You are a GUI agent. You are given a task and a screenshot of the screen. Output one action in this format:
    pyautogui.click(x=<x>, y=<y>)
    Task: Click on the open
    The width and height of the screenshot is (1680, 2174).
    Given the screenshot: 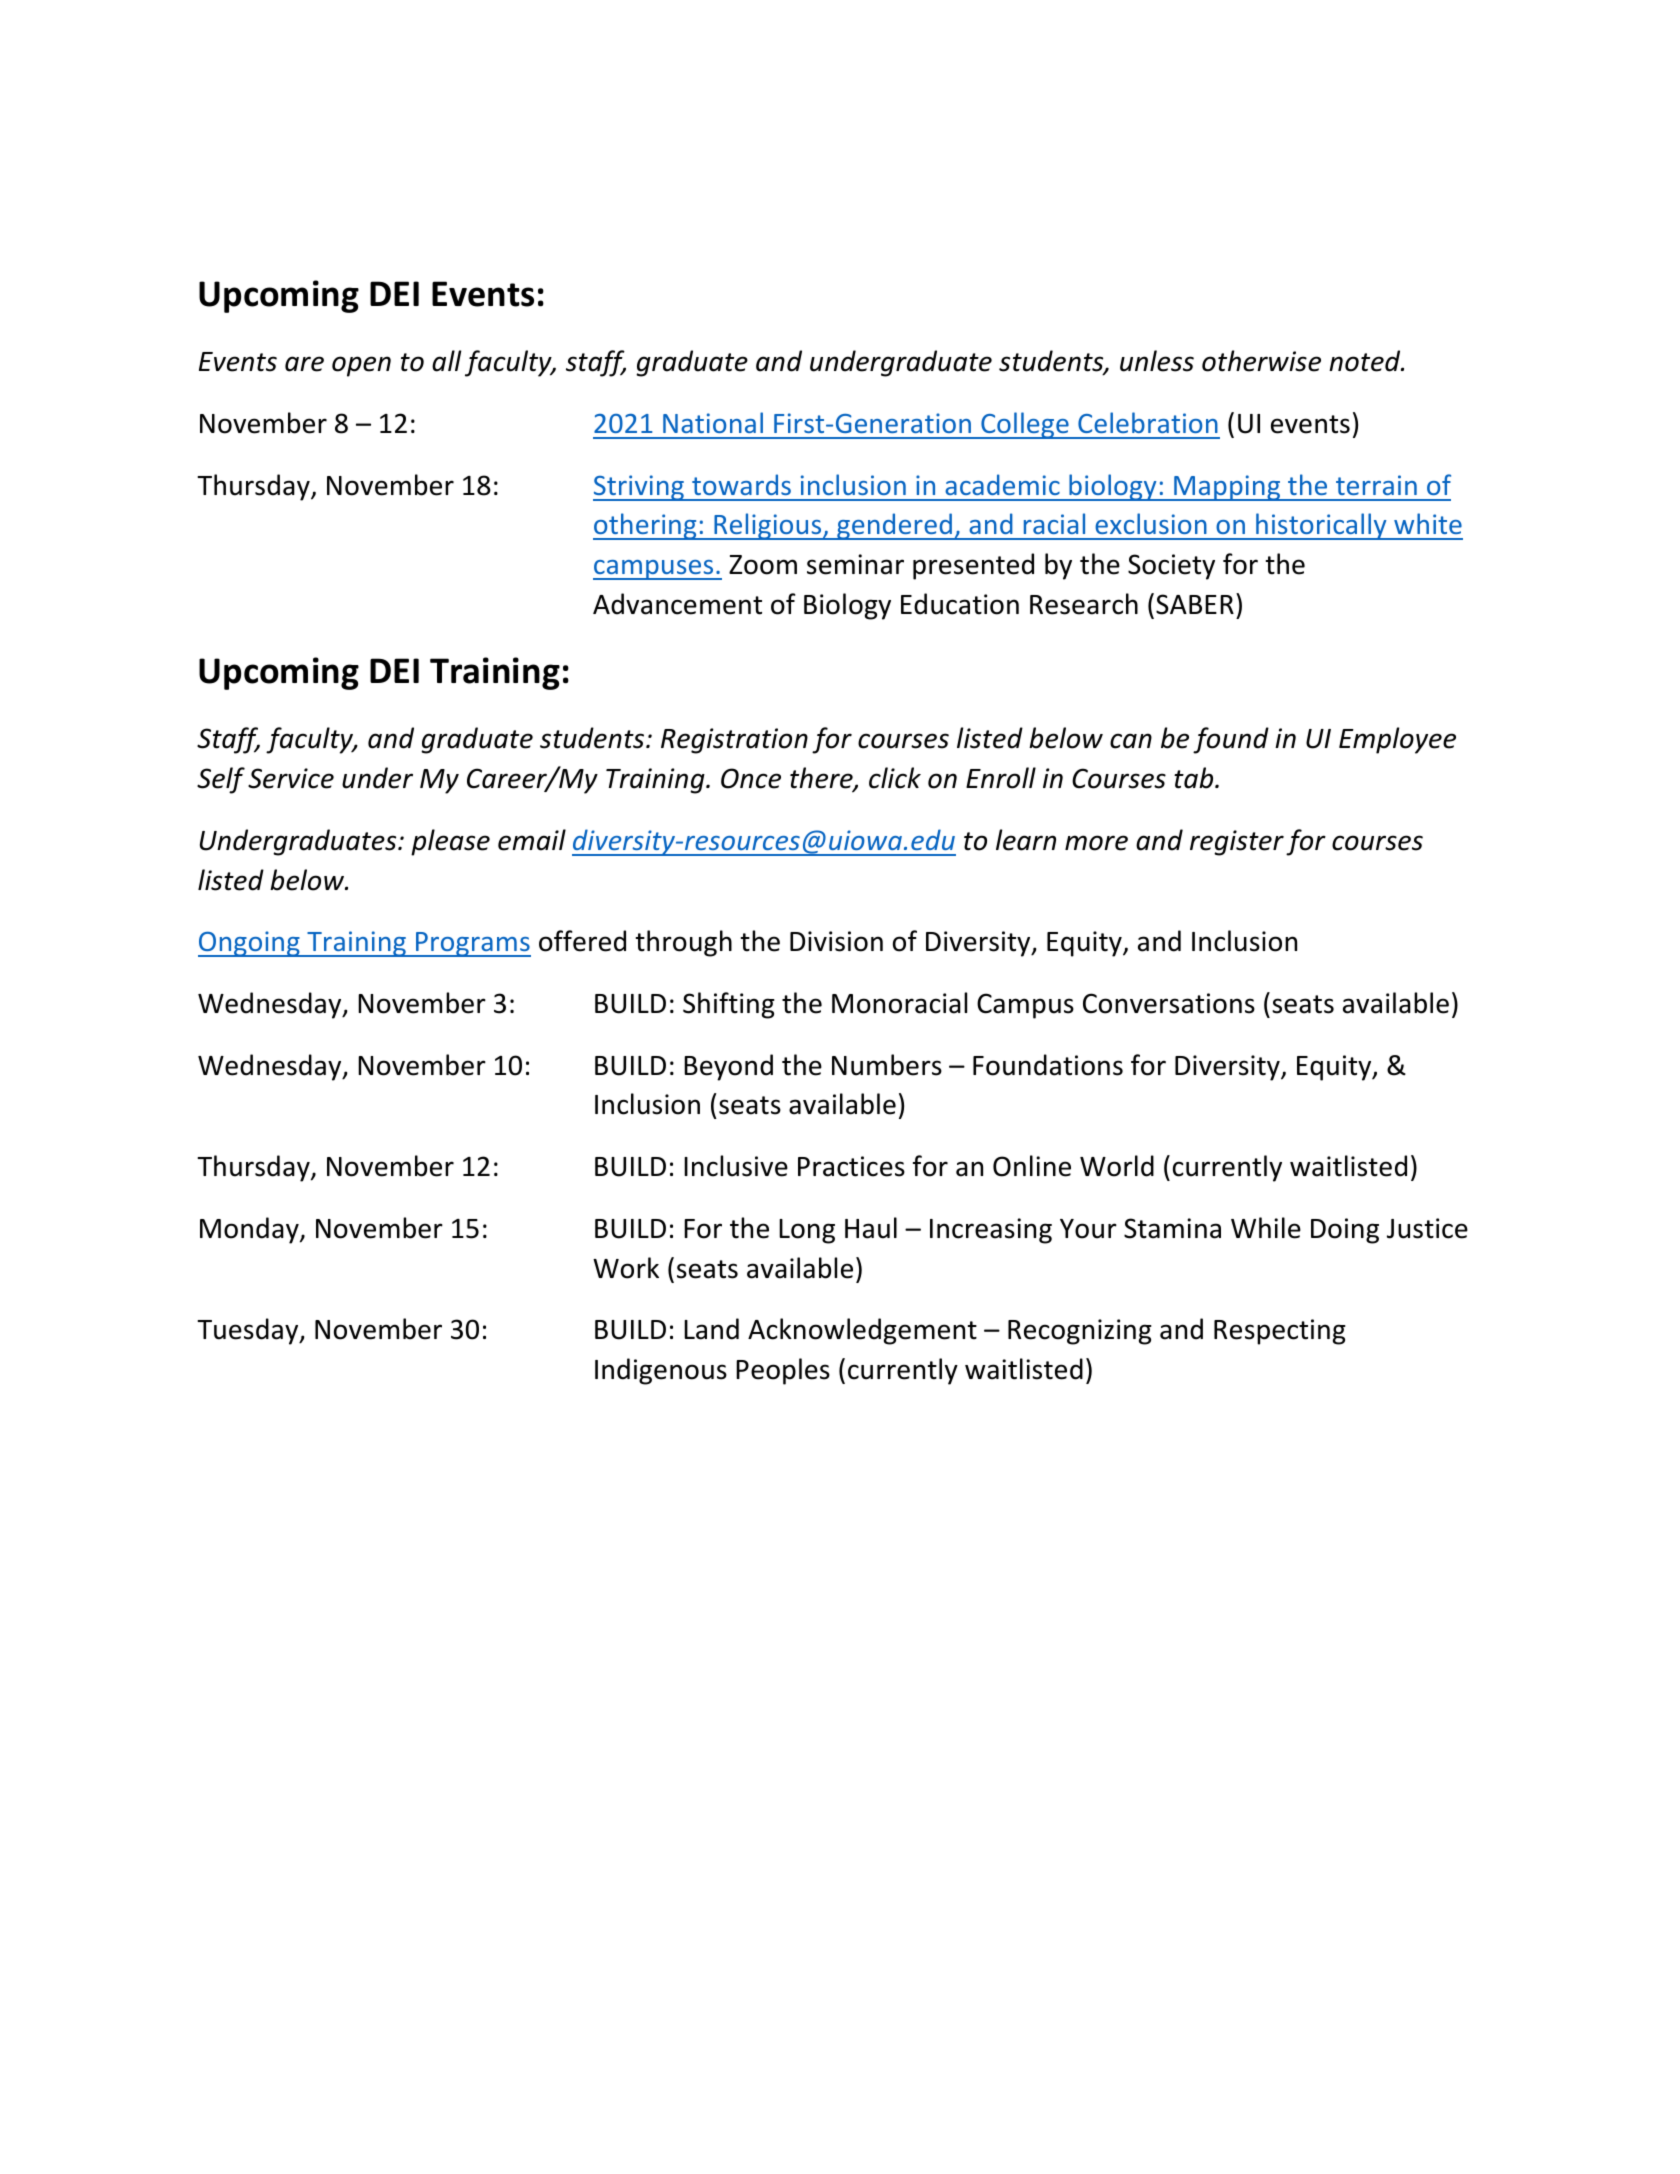 What is the action you would take?
    pyautogui.click(x=361, y=366)
